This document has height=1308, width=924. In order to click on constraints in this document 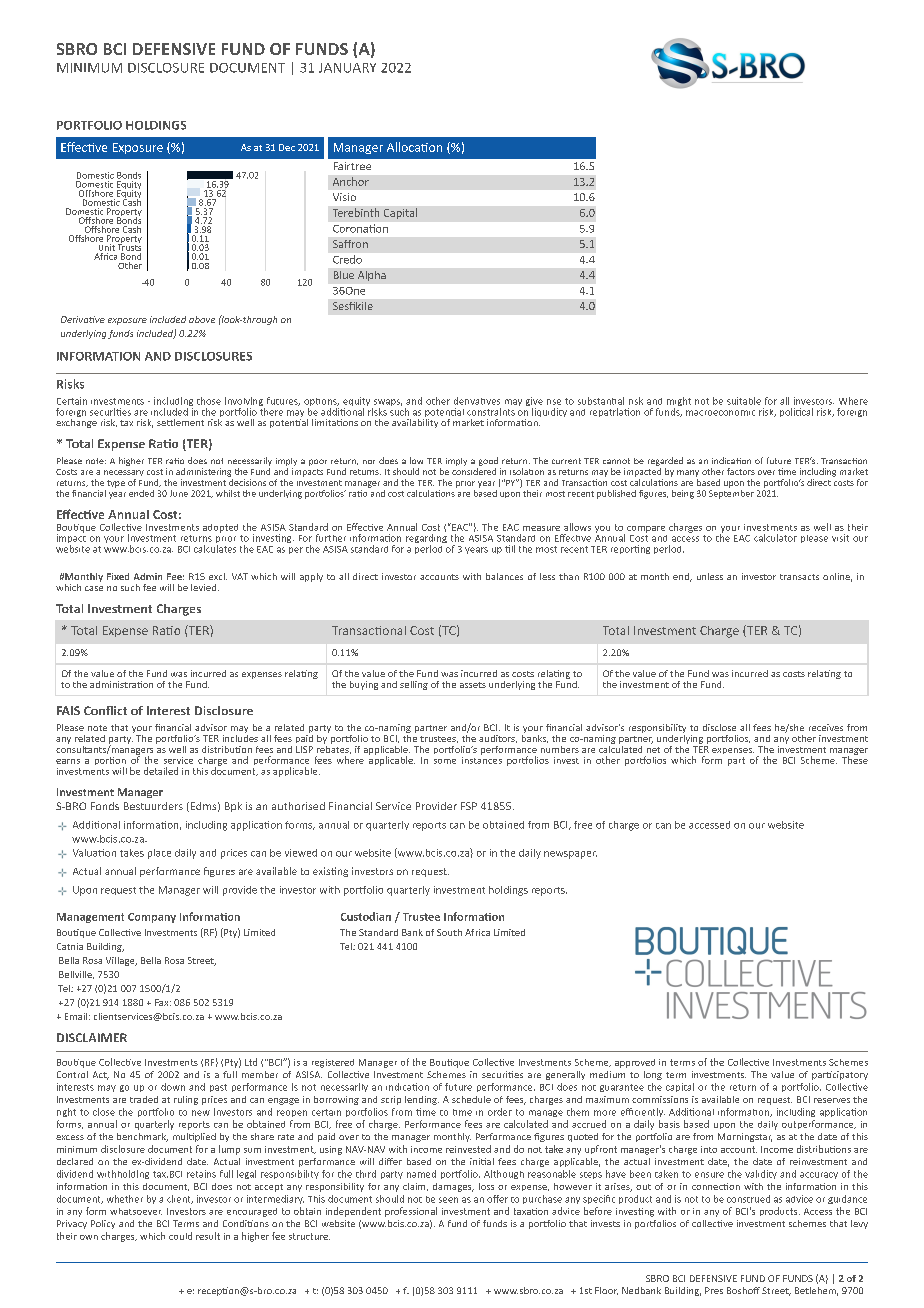, I will do `click(491, 412)`.
